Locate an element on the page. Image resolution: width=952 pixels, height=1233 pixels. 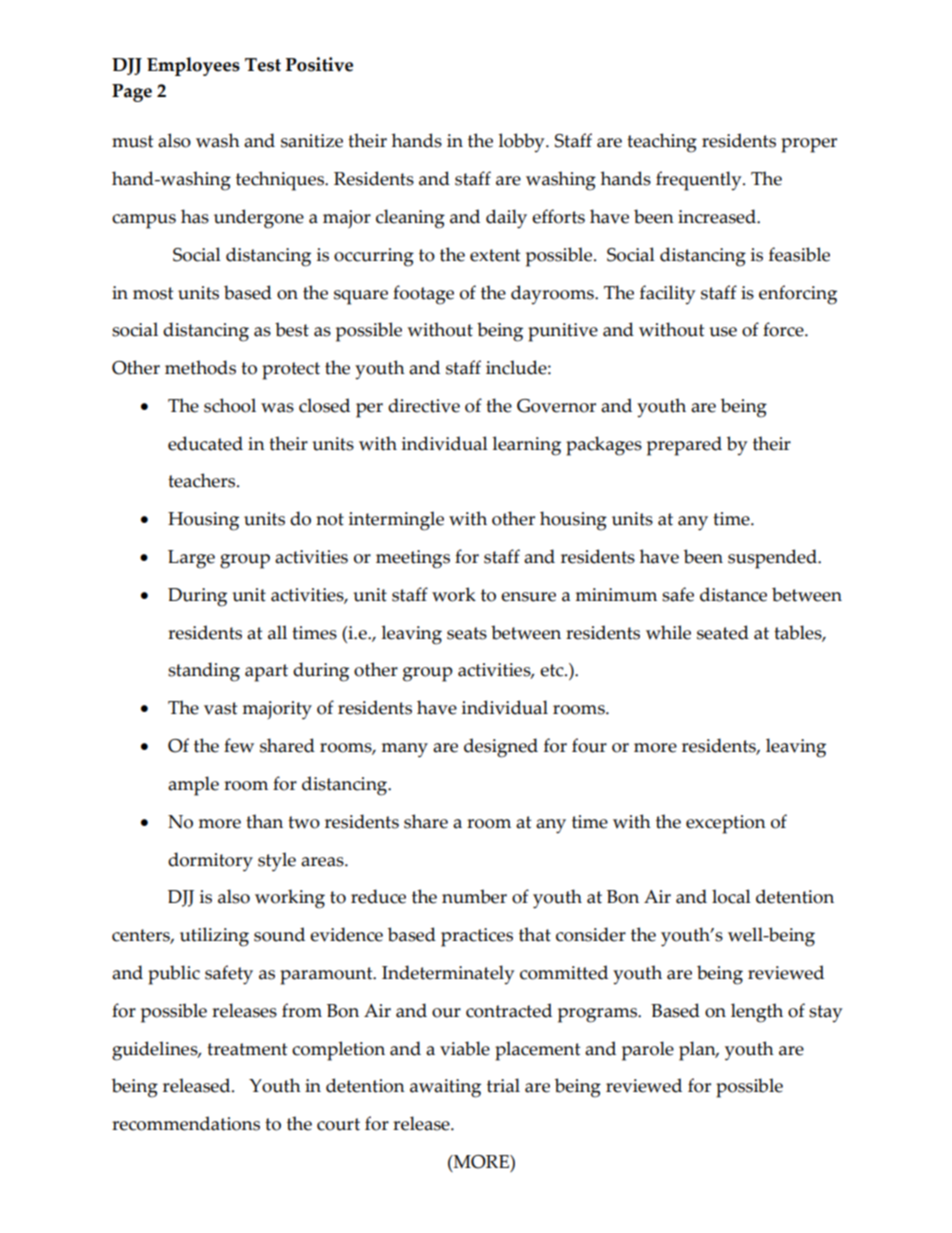
Employees is located at coordinates (193, 66).
